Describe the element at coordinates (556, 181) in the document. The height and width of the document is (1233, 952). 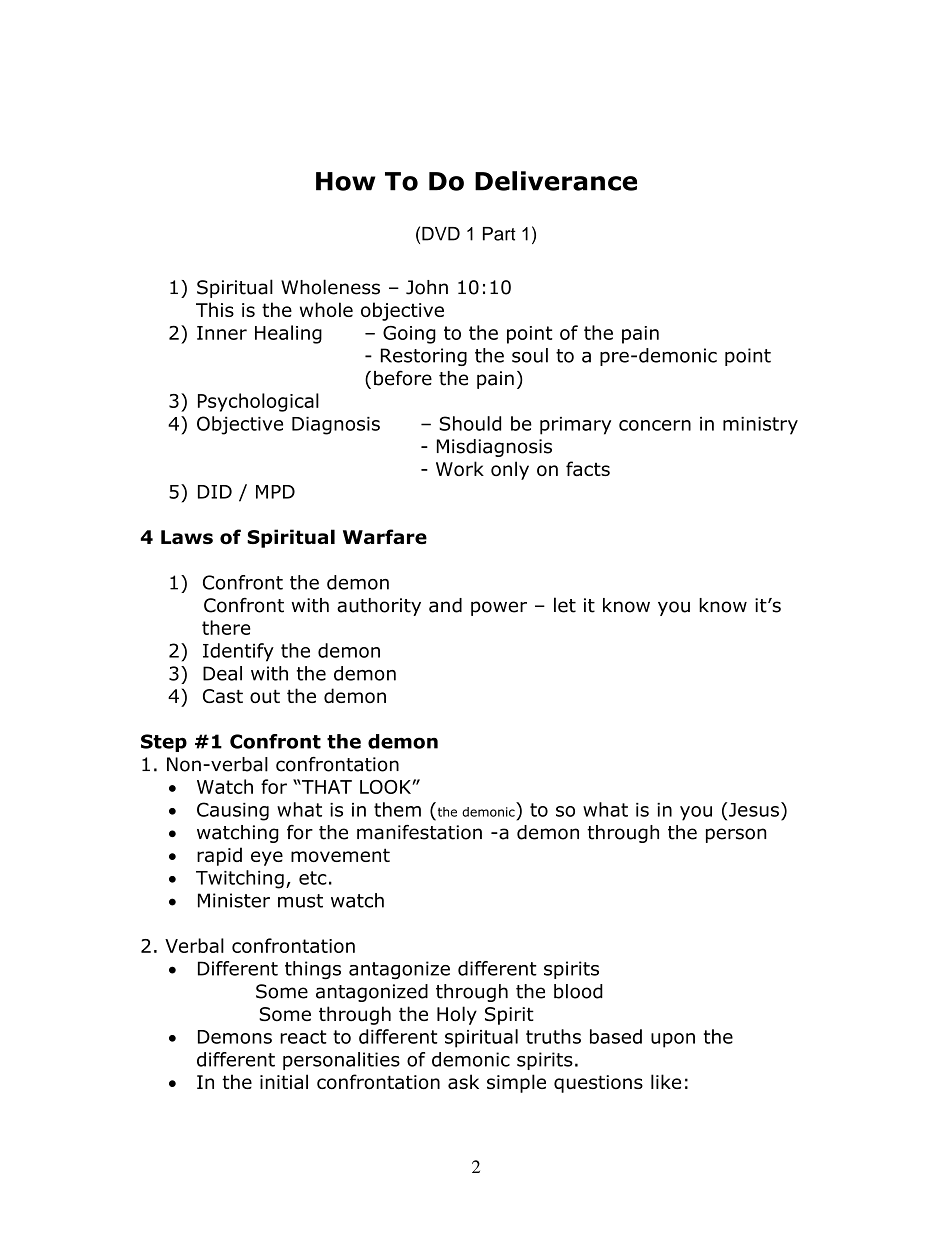
I see `Deliverance` at that location.
